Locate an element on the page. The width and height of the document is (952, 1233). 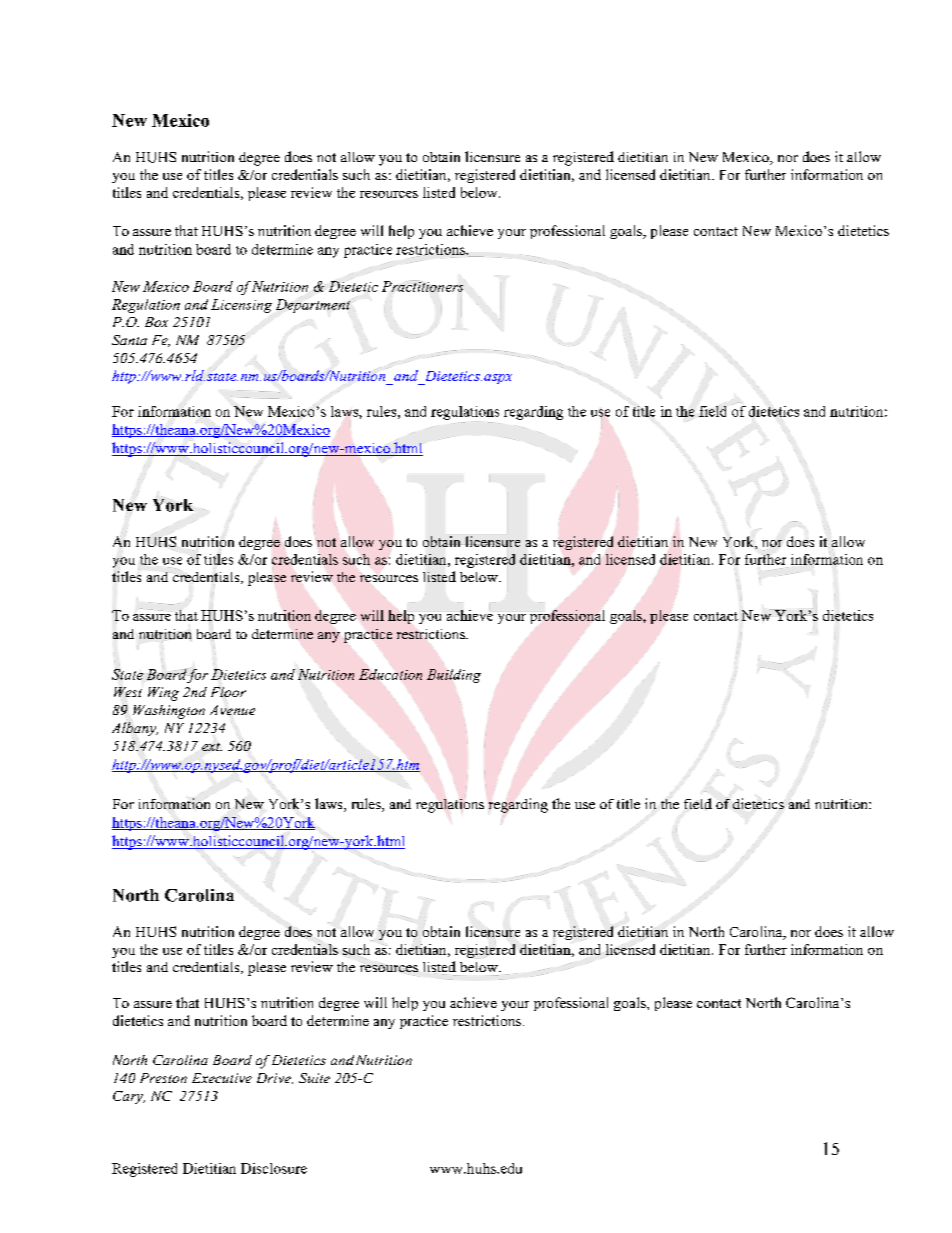
Education is located at coordinates (390, 674).
